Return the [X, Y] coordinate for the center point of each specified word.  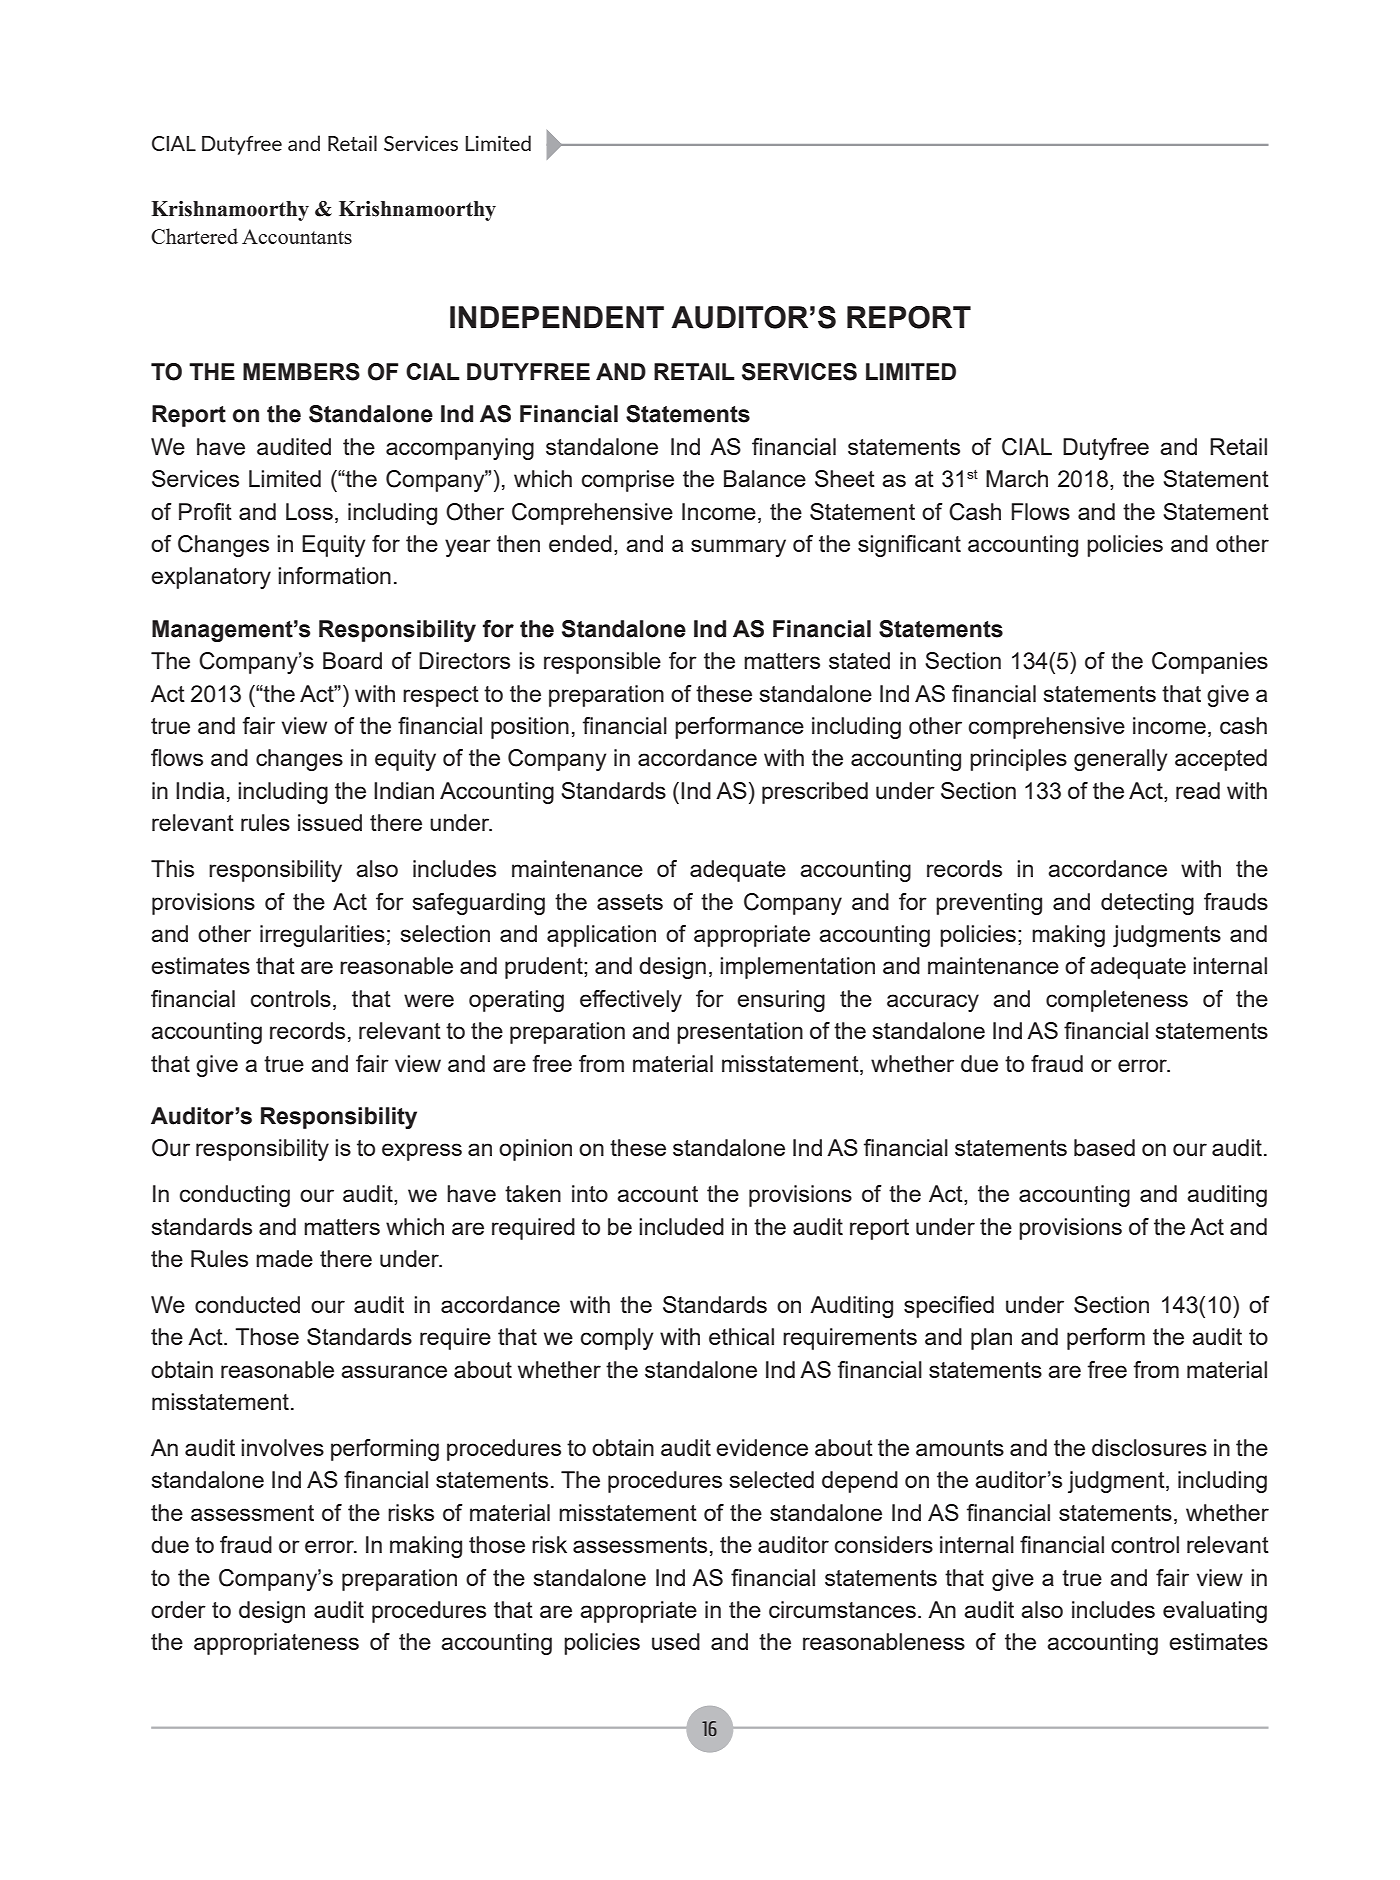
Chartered [194, 236]
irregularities [322, 936]
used [676, 1641]
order [178, 1609]
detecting [1147, 904]
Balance [765, 478]
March [1017, 478]
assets [630, 902]
